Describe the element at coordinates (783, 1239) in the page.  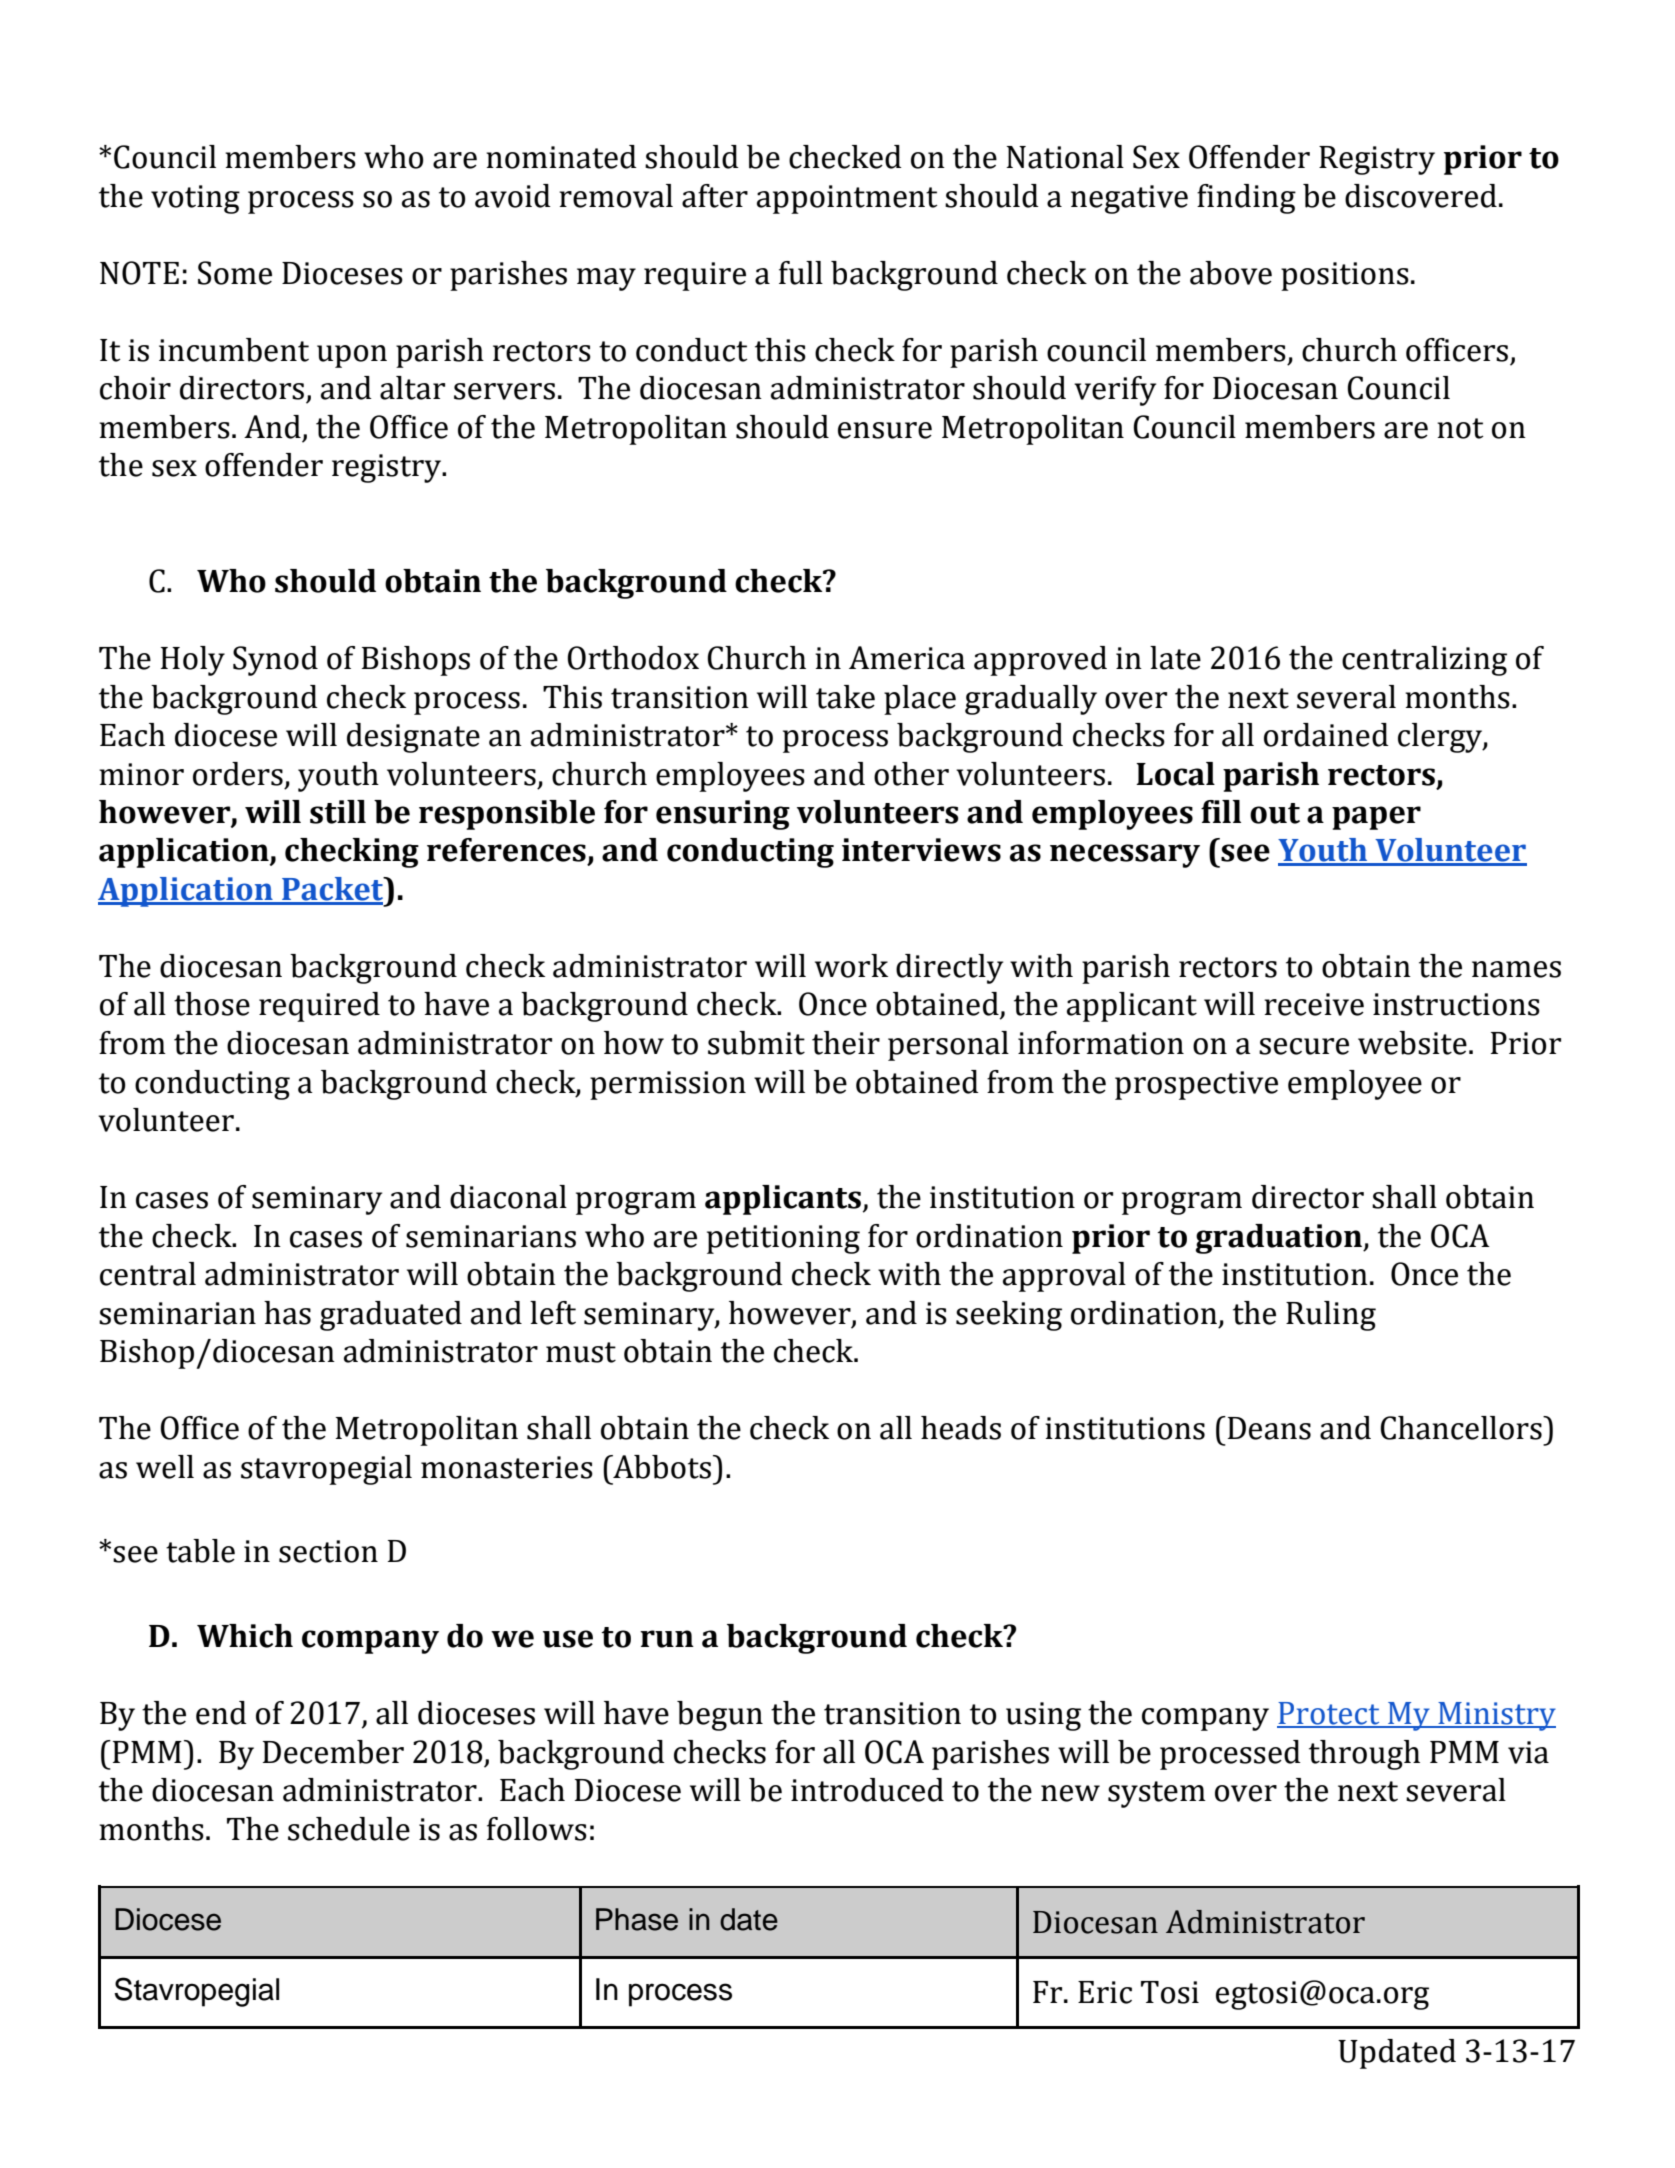
I see `petitioning` at that location.
